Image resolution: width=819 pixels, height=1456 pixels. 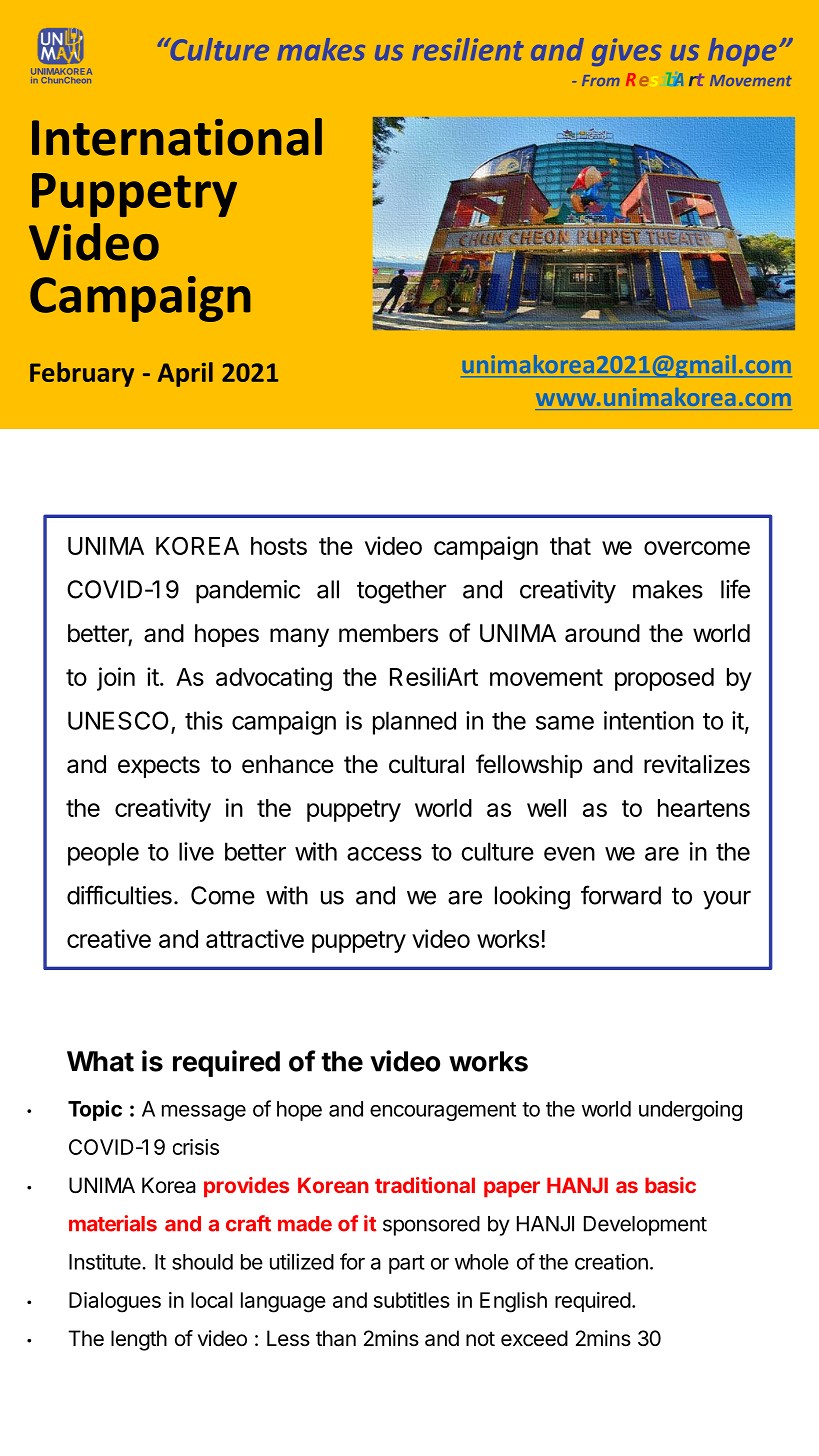 What do you see at coordinates (139, 1340) in the image?
I see `length` at bounding box center [139, 1340].
